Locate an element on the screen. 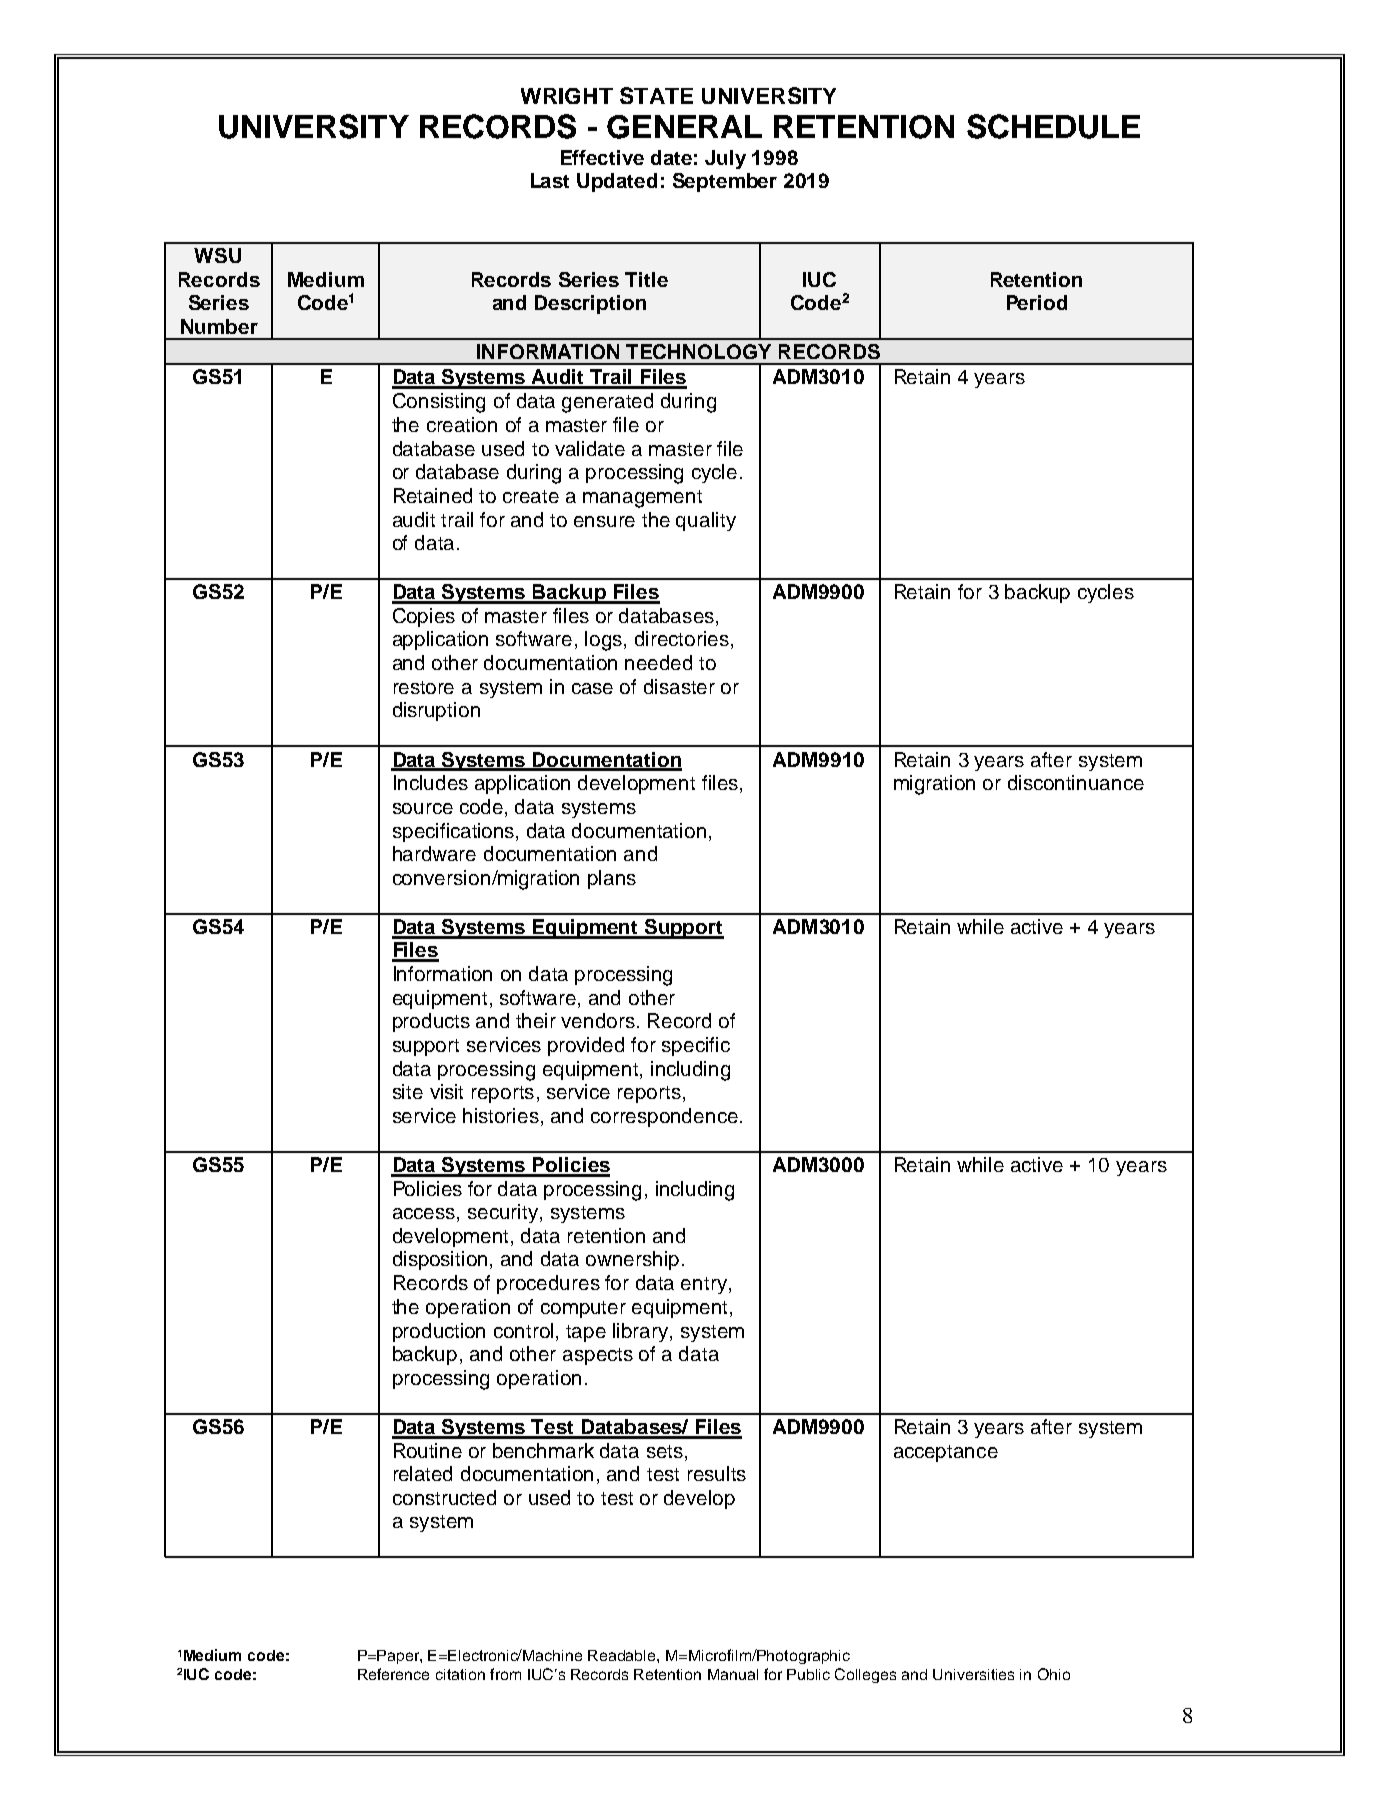  plans is located at coordinates (612, 879).
